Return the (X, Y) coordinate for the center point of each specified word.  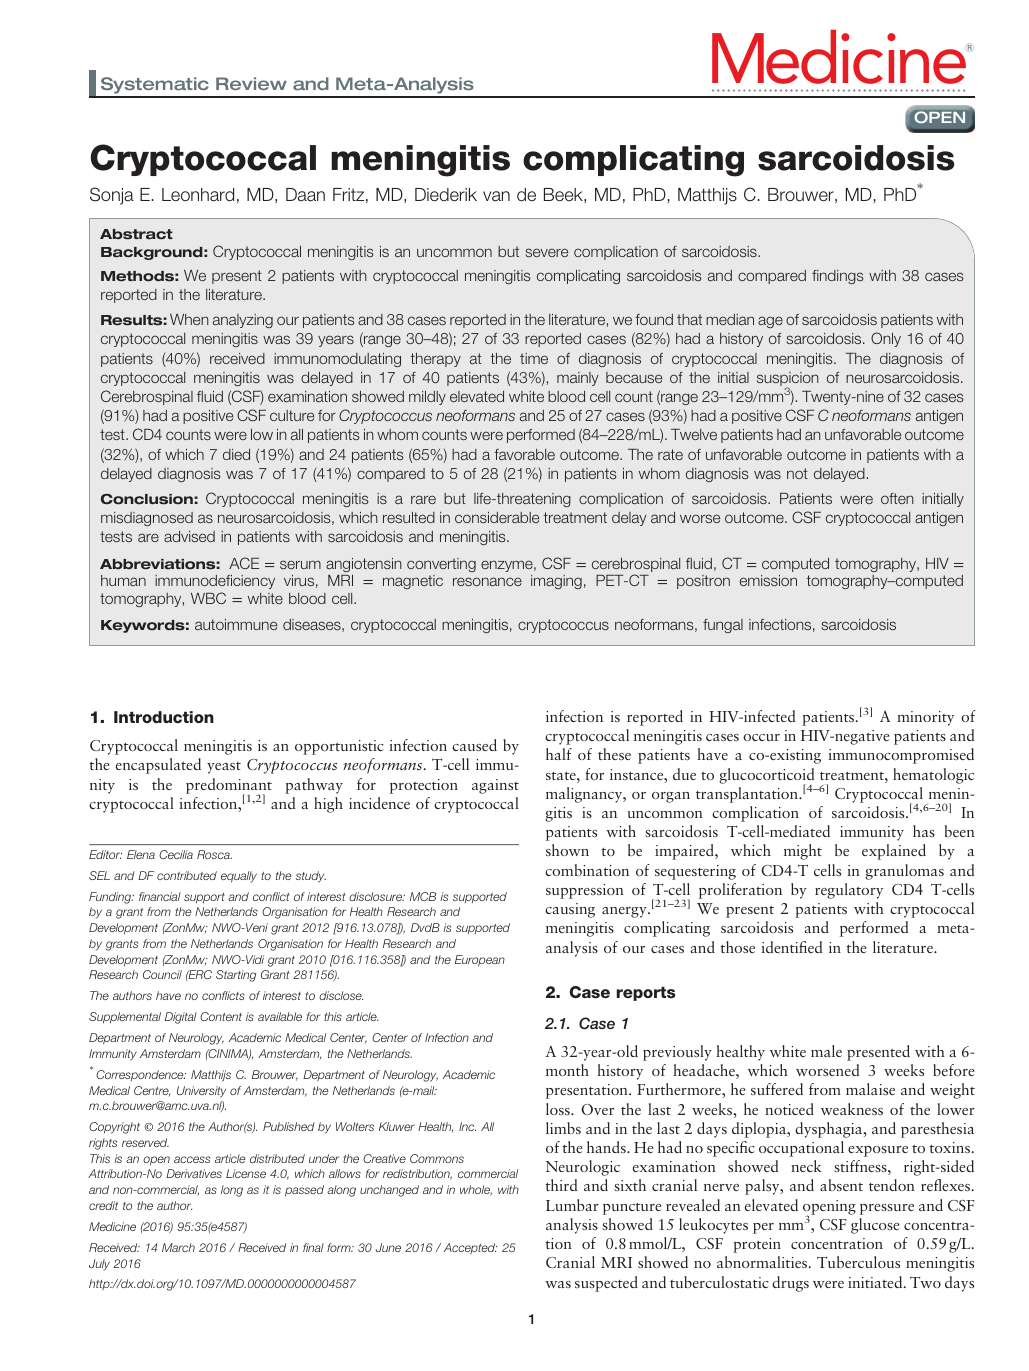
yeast (224, 768)
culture (292, 415)
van (496, 196)
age (770, 322)
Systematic (154, 87)
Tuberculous (858, 1262)
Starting (236, 976)
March (178, 1247)
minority (925, 718)
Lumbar (572, 1205)
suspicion (788, 380)
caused (474, 745)
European (480, 961)
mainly (578, 379)
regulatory (849, 891)
